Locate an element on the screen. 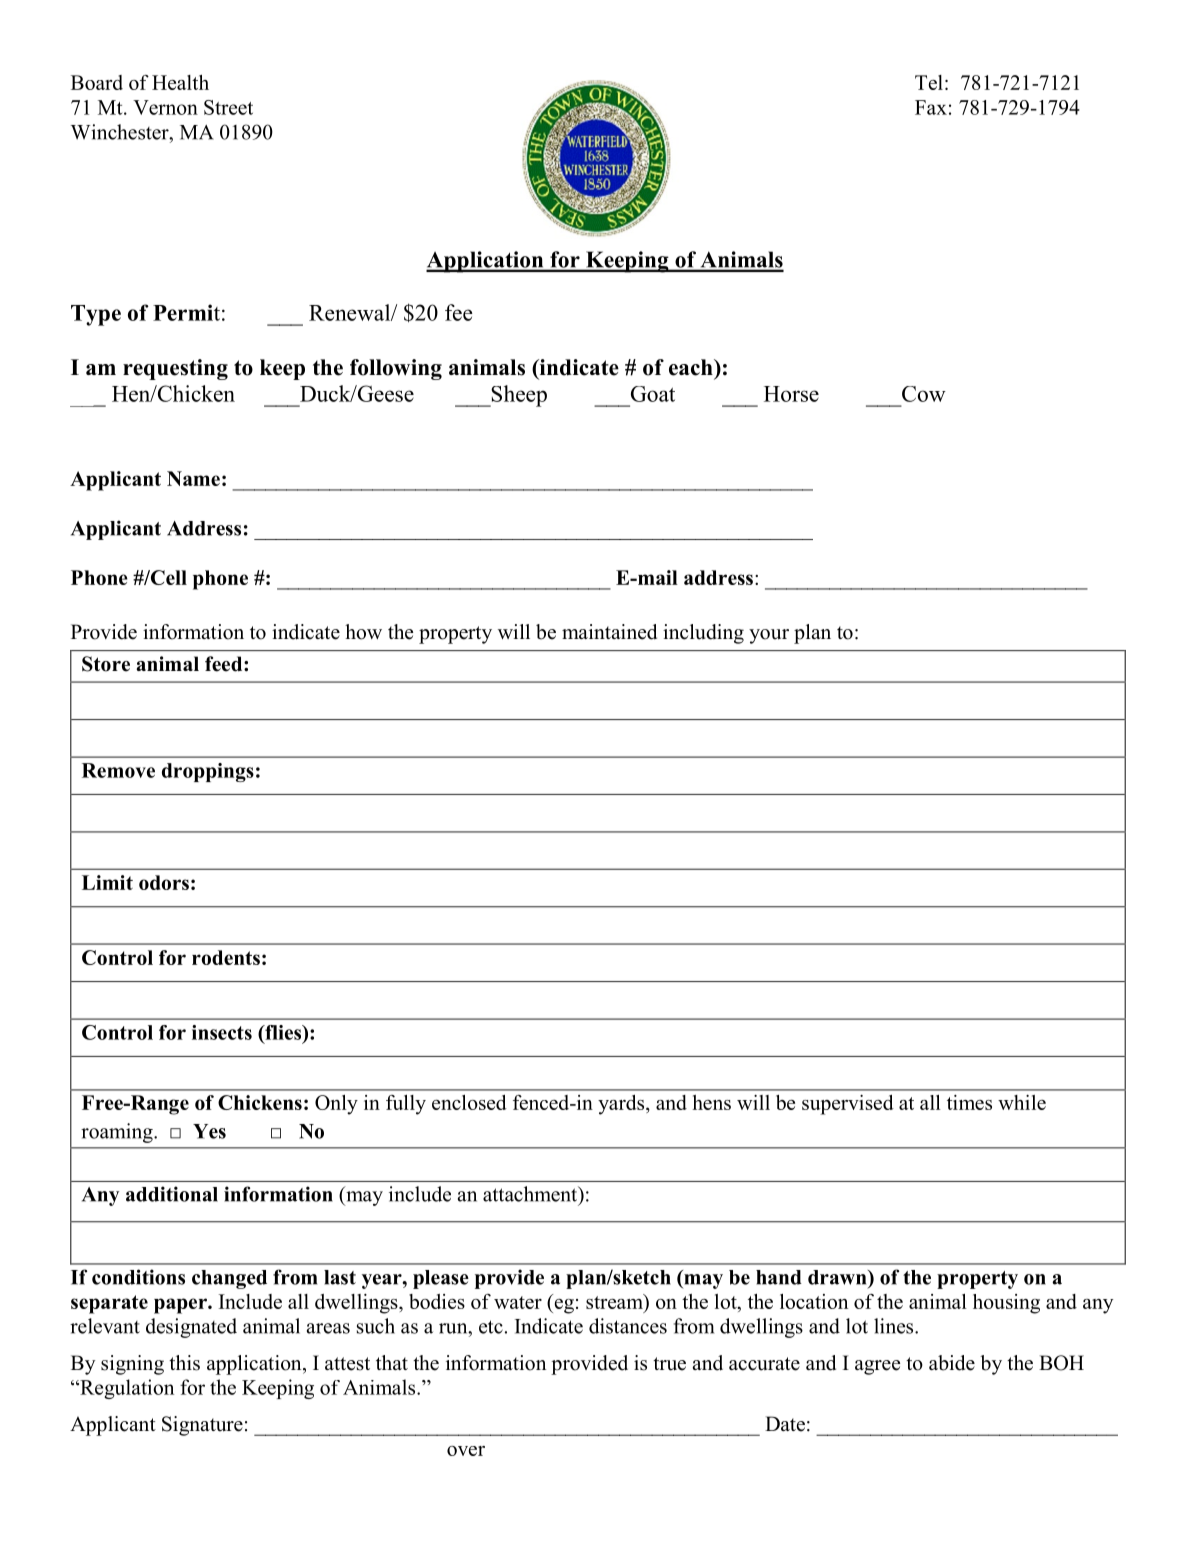 The width and height of the screenshot is (1196, 1548). Signature is located at coordinates (202, 1426).
